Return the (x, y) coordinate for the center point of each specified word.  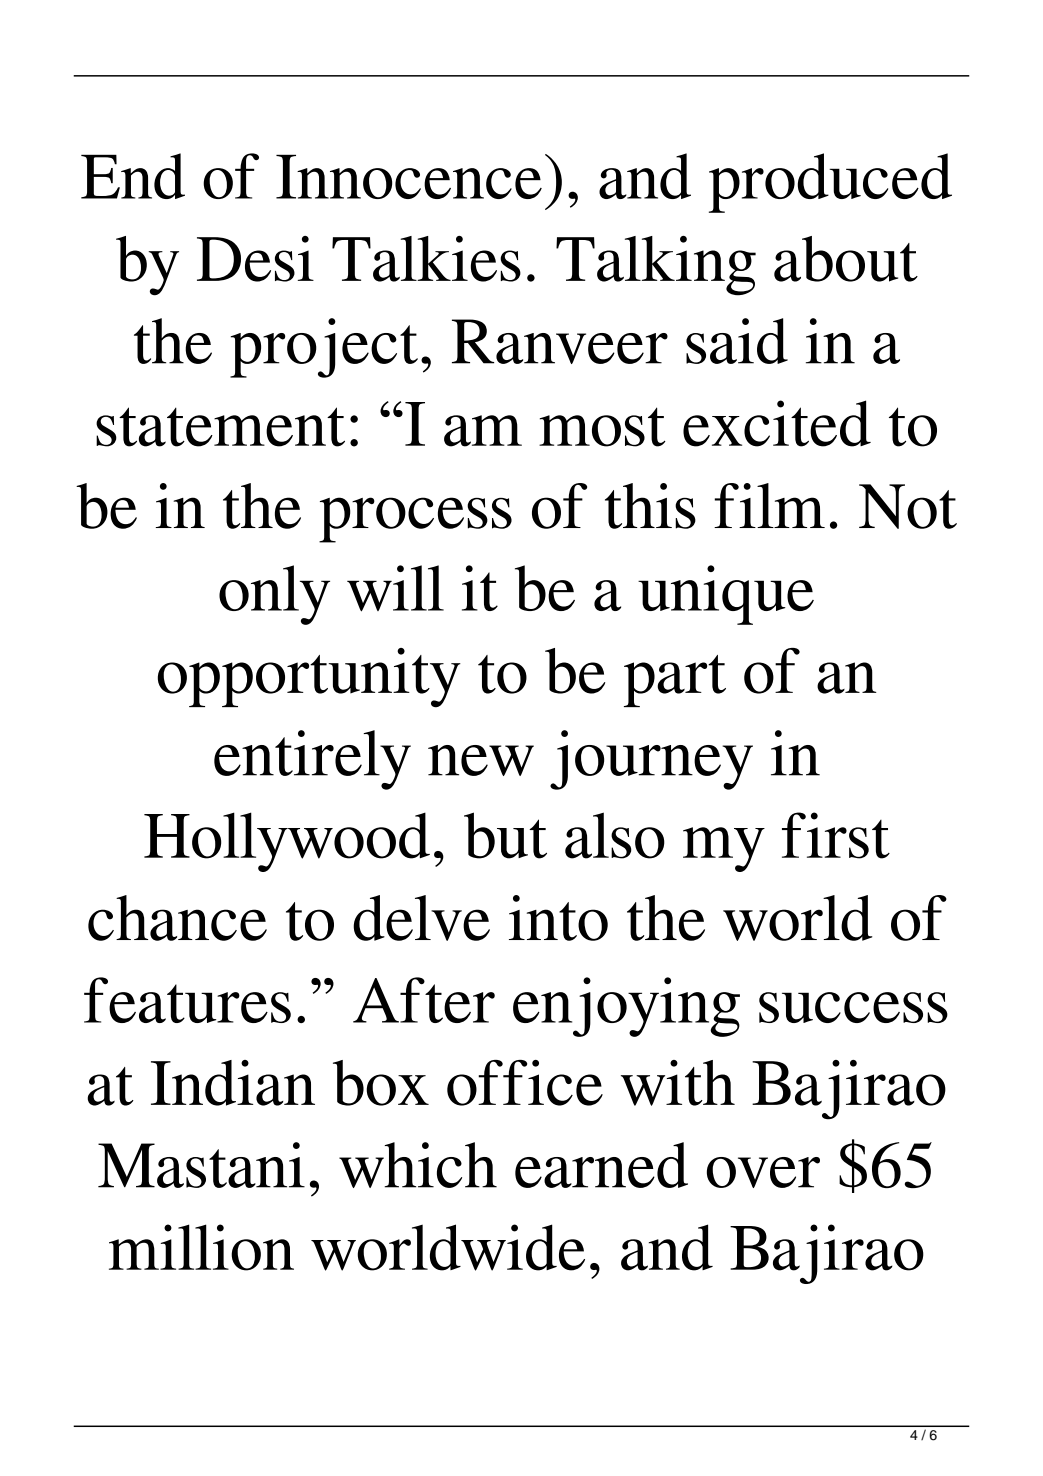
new (481, 760)
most (602, 427)
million (201, 1247)
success (853, 1007)
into (558, 918)
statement (220, 427)
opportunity (309, 678)
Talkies (426, 259)
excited (777, 423)
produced (830, 183)
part (675, 681)
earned (601, 1165)
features (187, 1000)
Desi (255, 259)
